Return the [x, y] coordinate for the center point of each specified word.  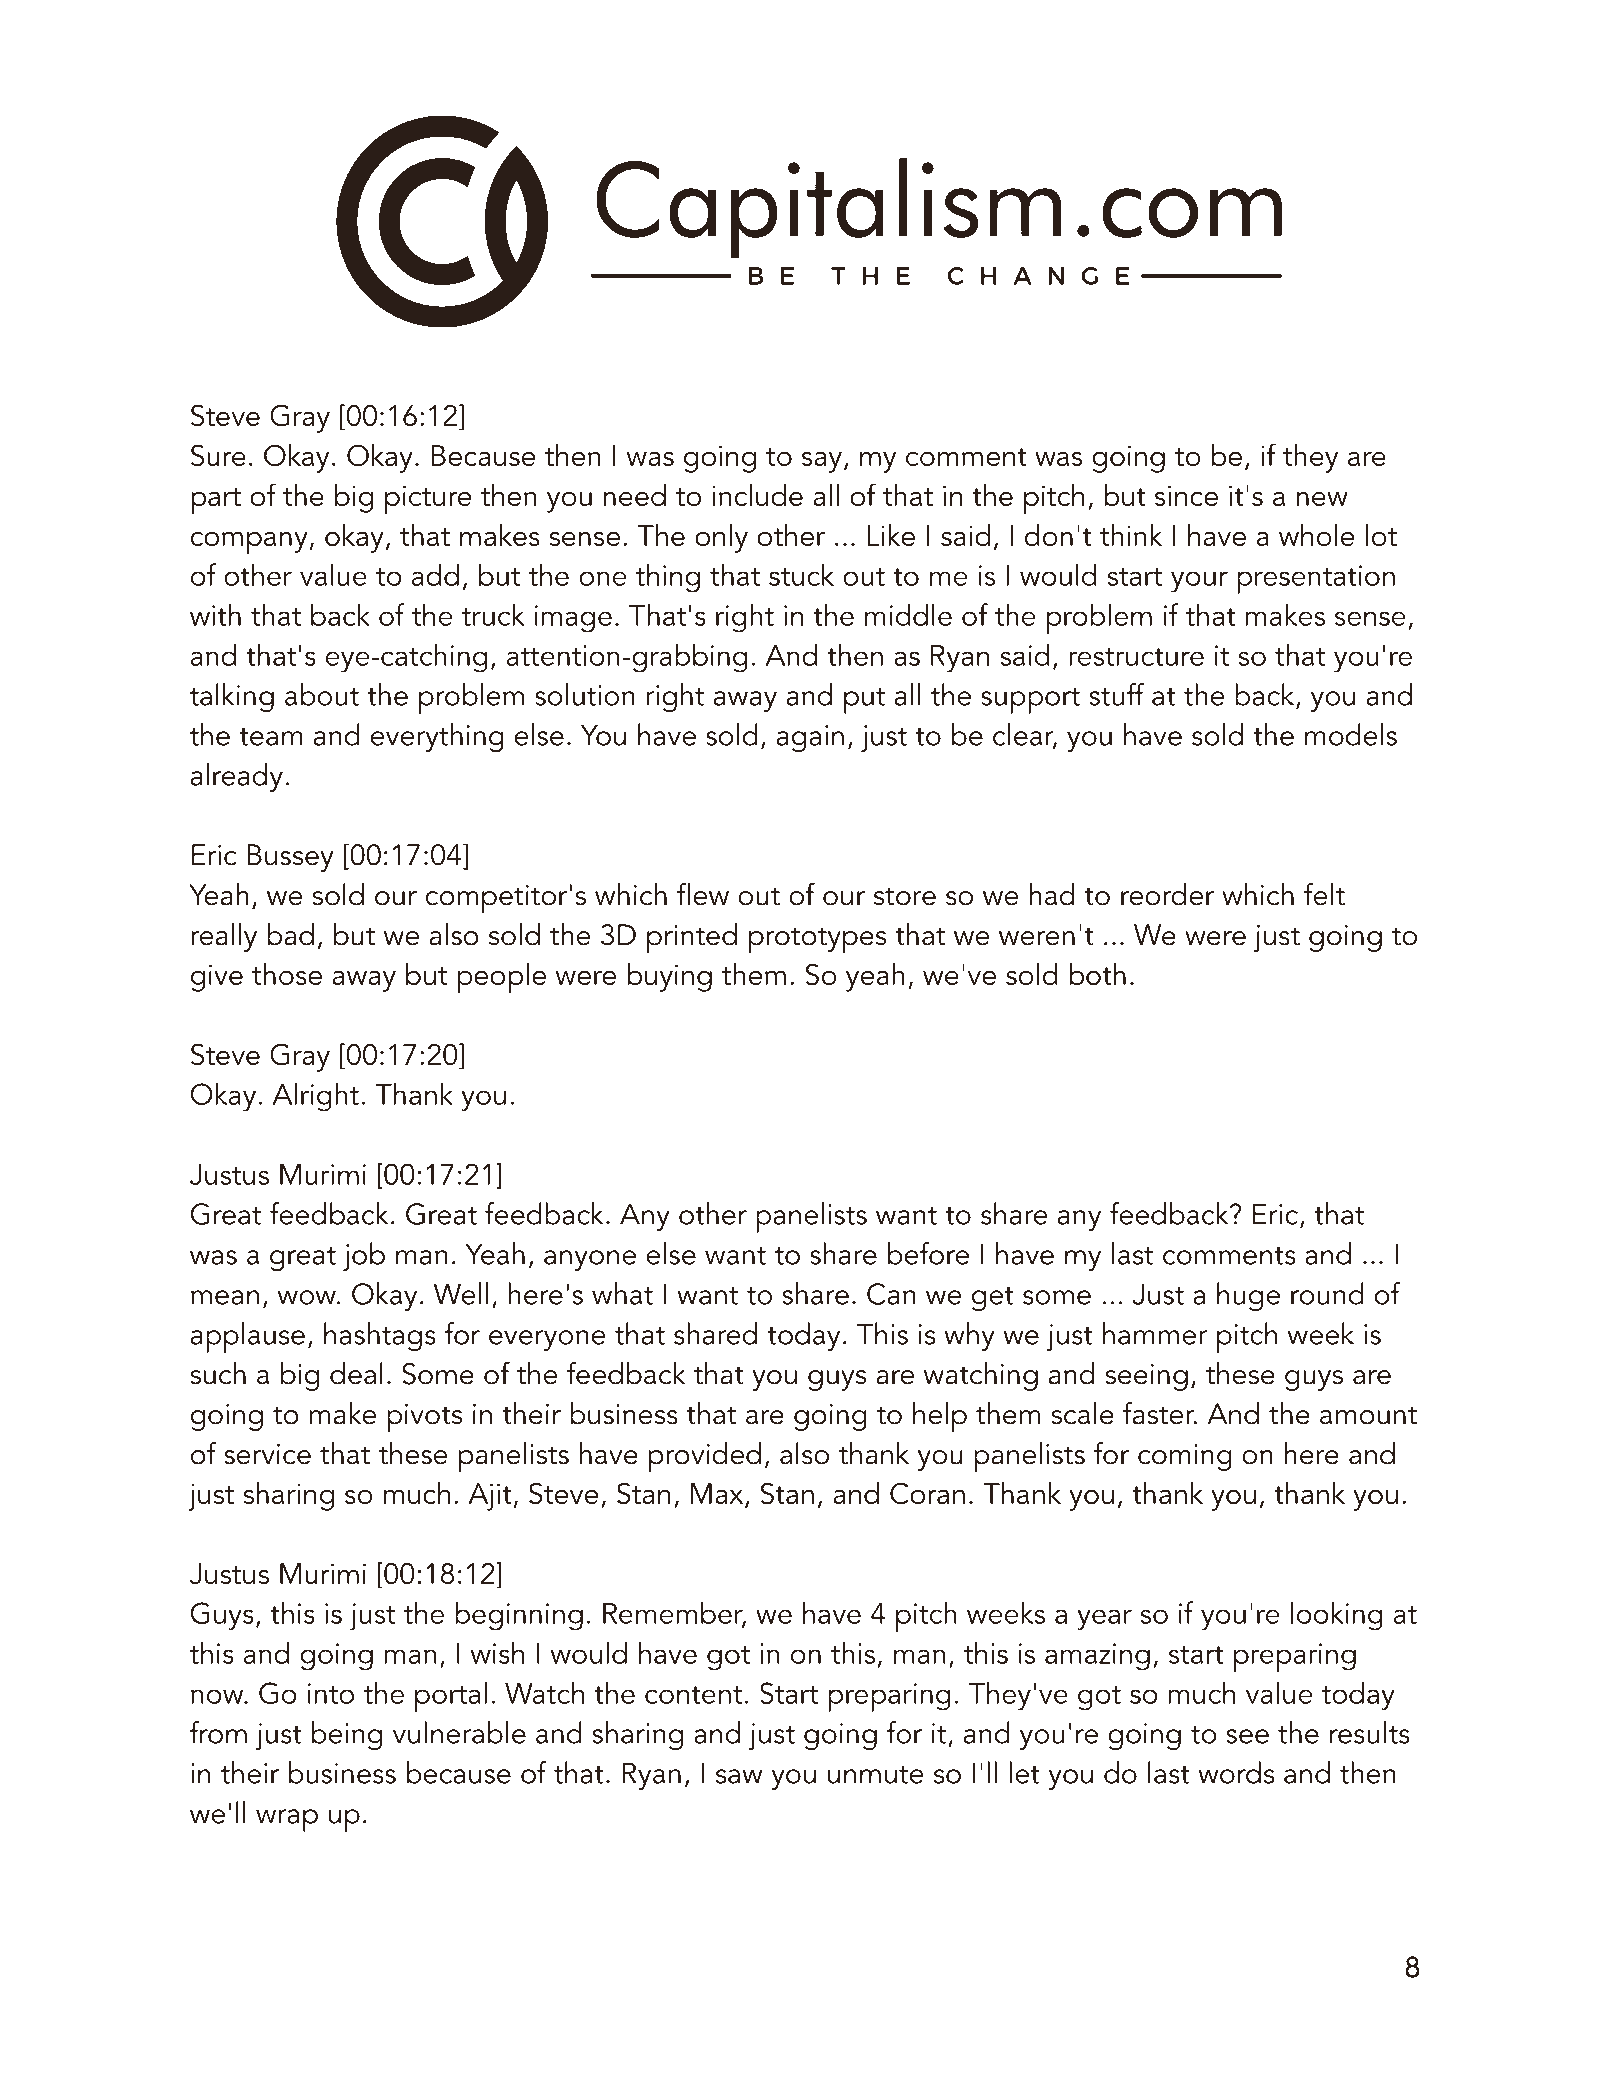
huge [1248, 1296]
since [1186, 495]
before [928, 1253]
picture [428, 499]
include [757, 495]
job [364, 1256]
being [347, 1735]
